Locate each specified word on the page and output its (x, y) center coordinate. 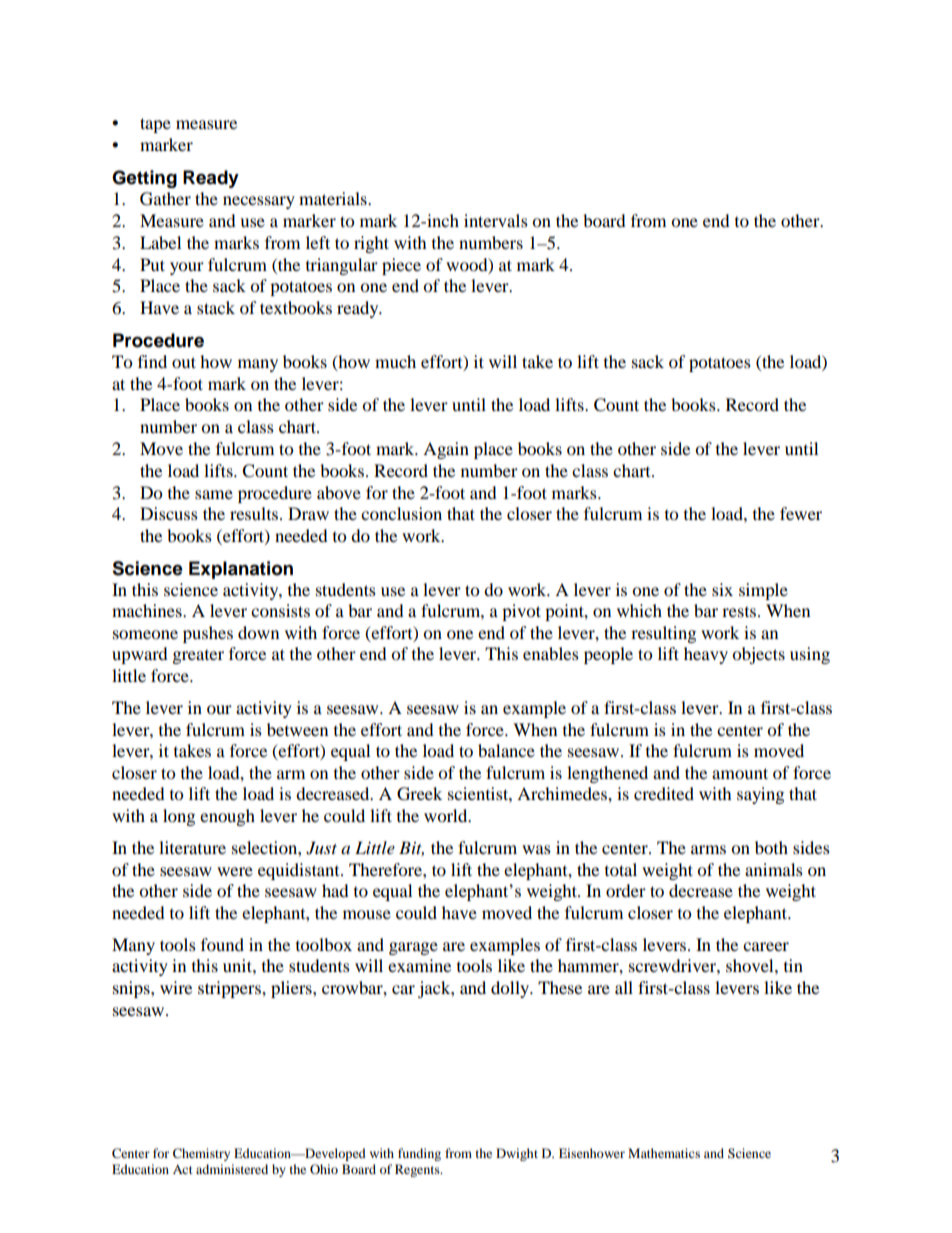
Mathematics (664, 1153)
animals (774, 869)
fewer (801, 513)
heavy (706, 655)
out (184, 362)
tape (155, 125)
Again (446, 450)
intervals (496, 220)
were (235, 871)
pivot (521, 612)
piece (401, 266)
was (536, 849)
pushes (208, 634)
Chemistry (201, 1154)
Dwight (517, 1154)
